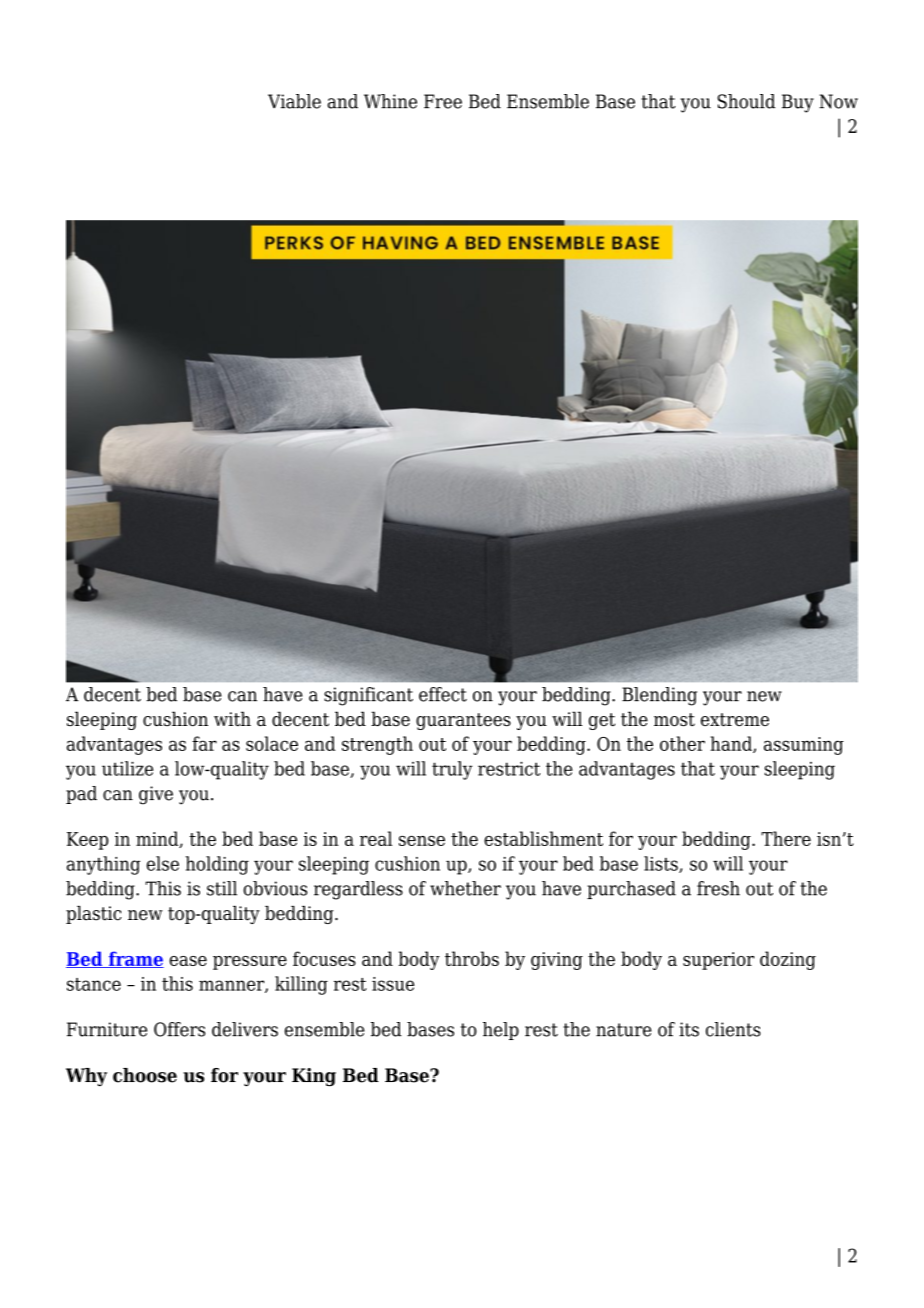 This screenshot has width=924, height=1308. What do you see at coordinates (659, 696) in the screenshot?
I see `Blending` at bounding box center [659, 696].
